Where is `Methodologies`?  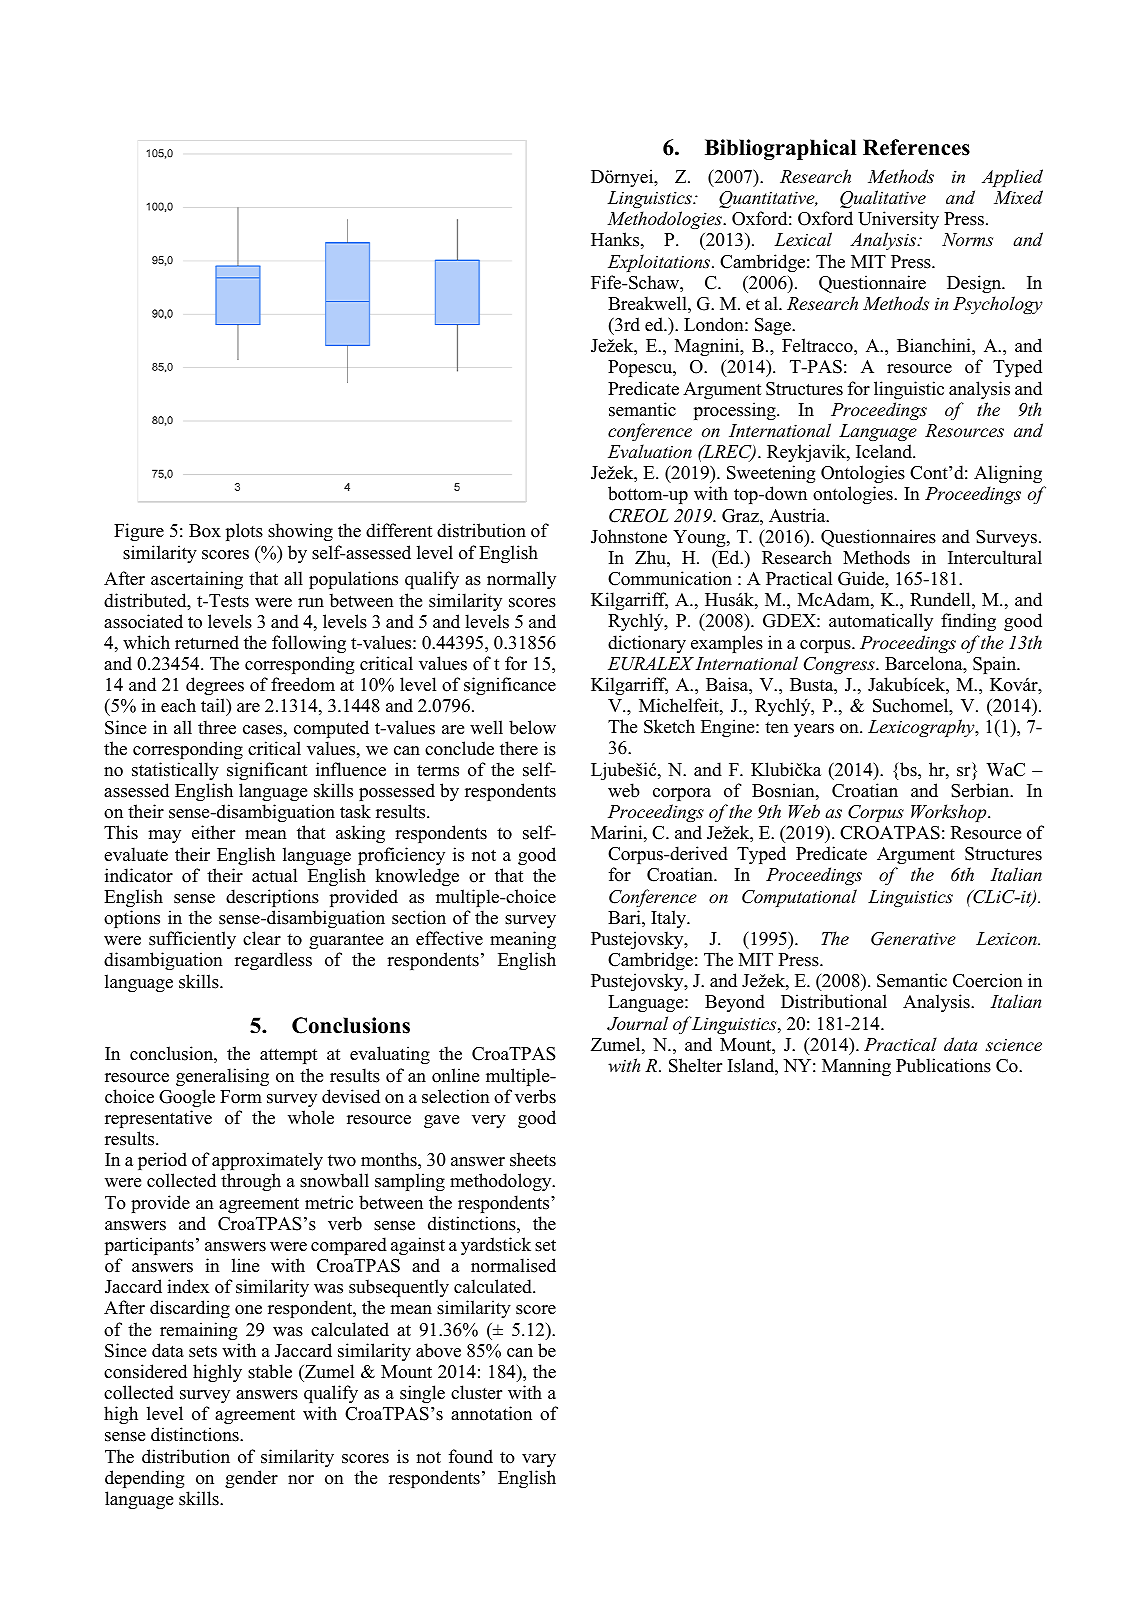 Methodologies is located at coordinates (665, 220).
